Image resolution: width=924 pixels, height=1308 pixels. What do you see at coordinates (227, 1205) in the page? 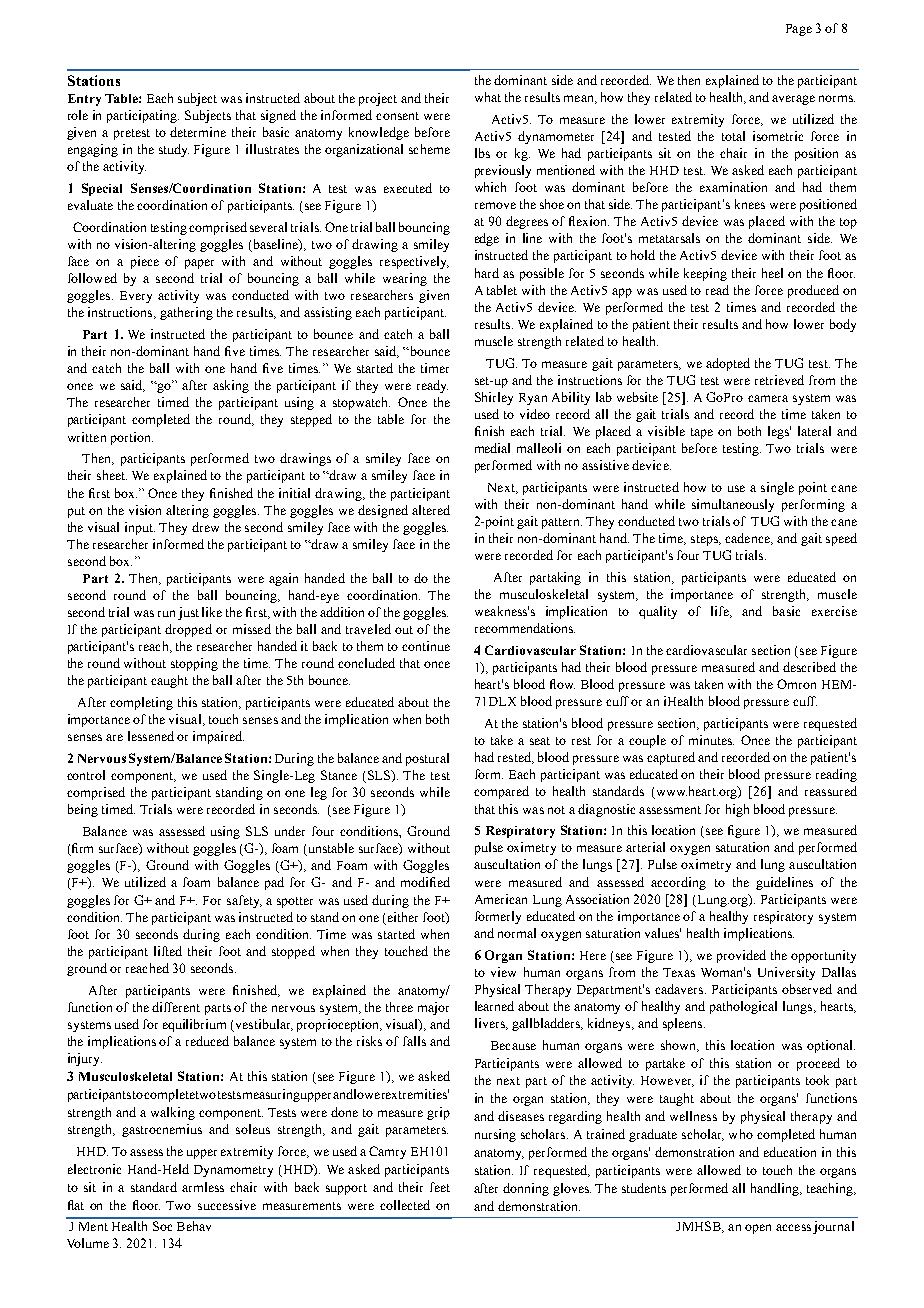
I see `successive` at bounding box center [227, 1205].
